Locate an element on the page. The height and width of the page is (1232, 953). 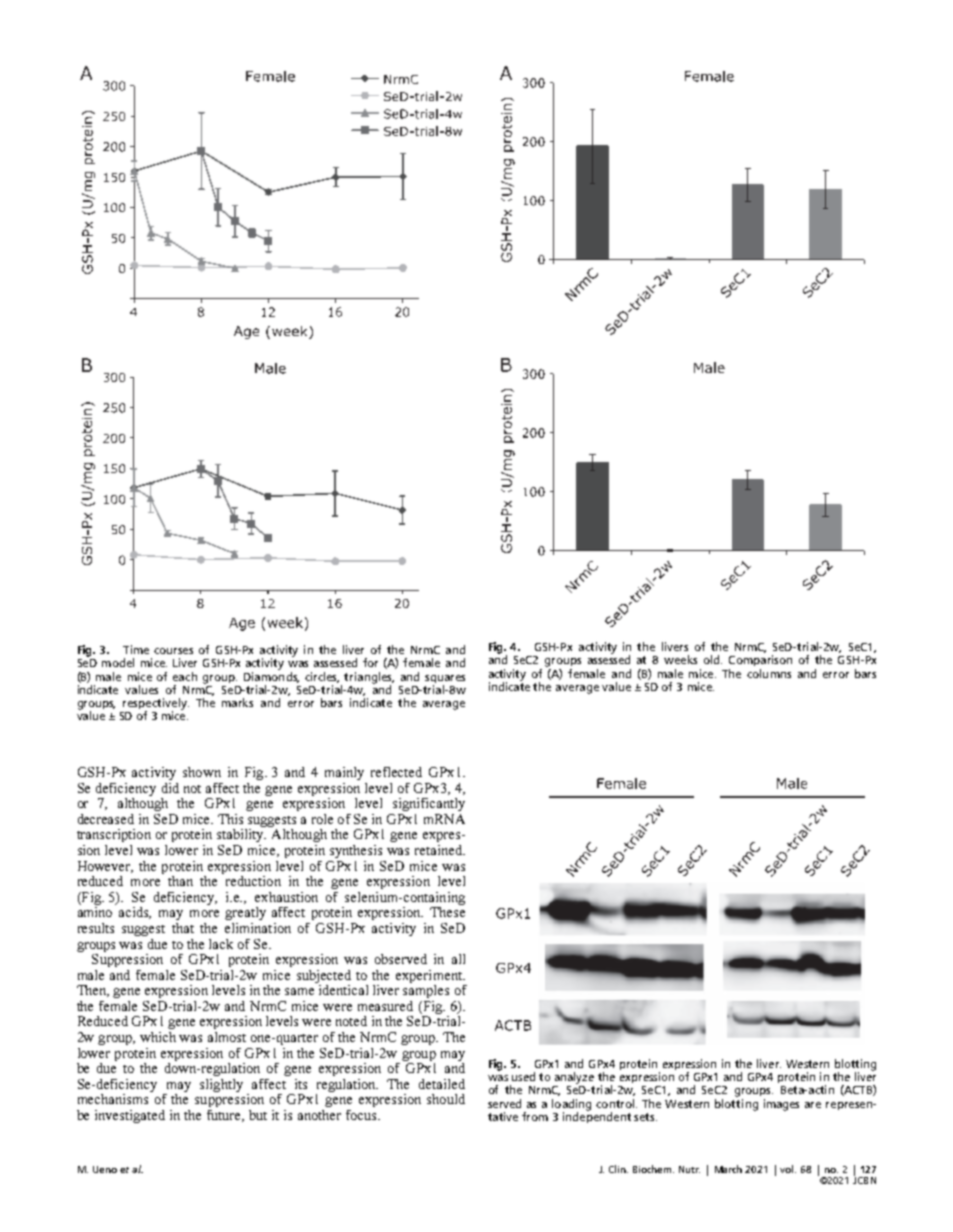
reflected is located at coordinates (396, 772).
